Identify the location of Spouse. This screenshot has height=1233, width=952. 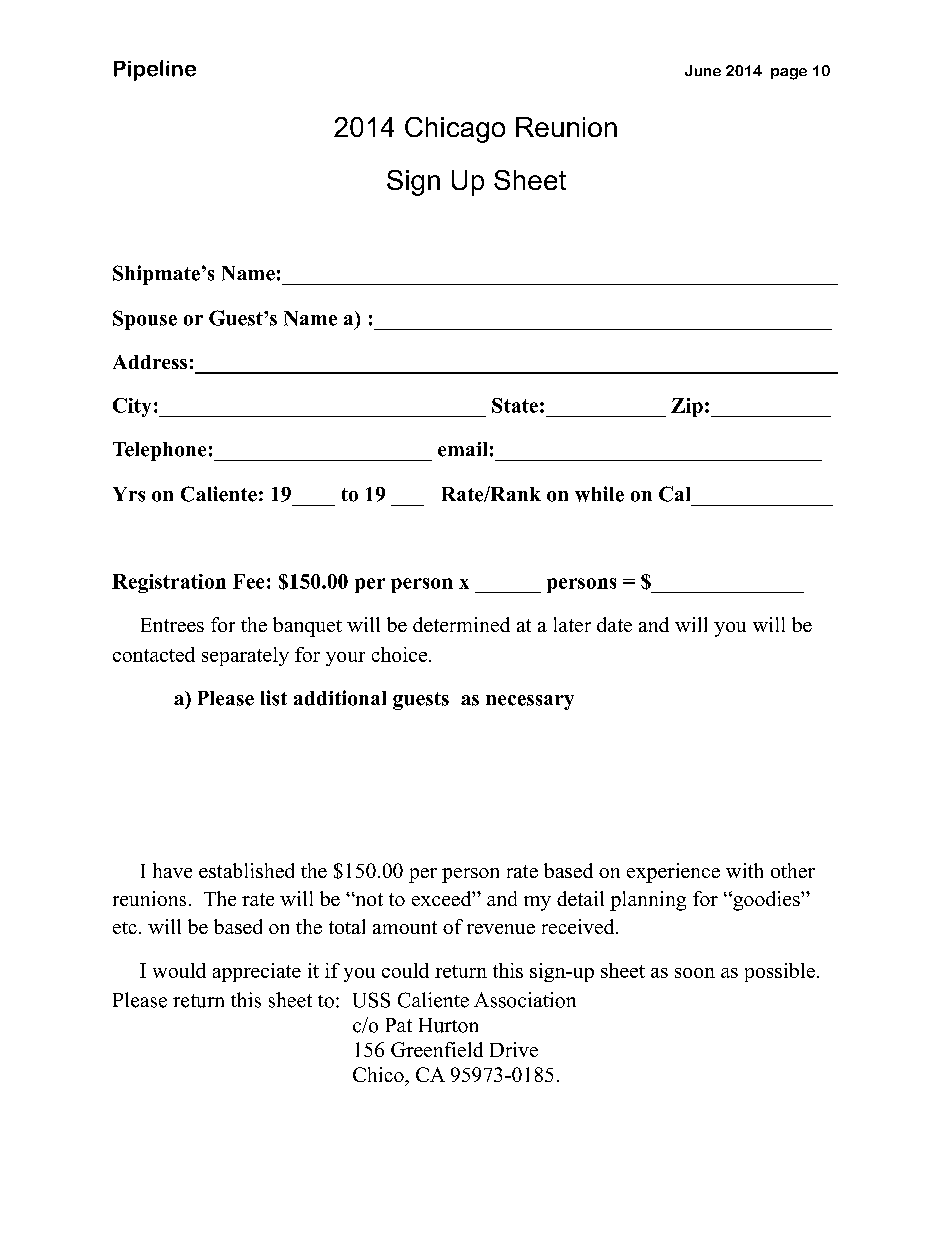
(145, 320).
